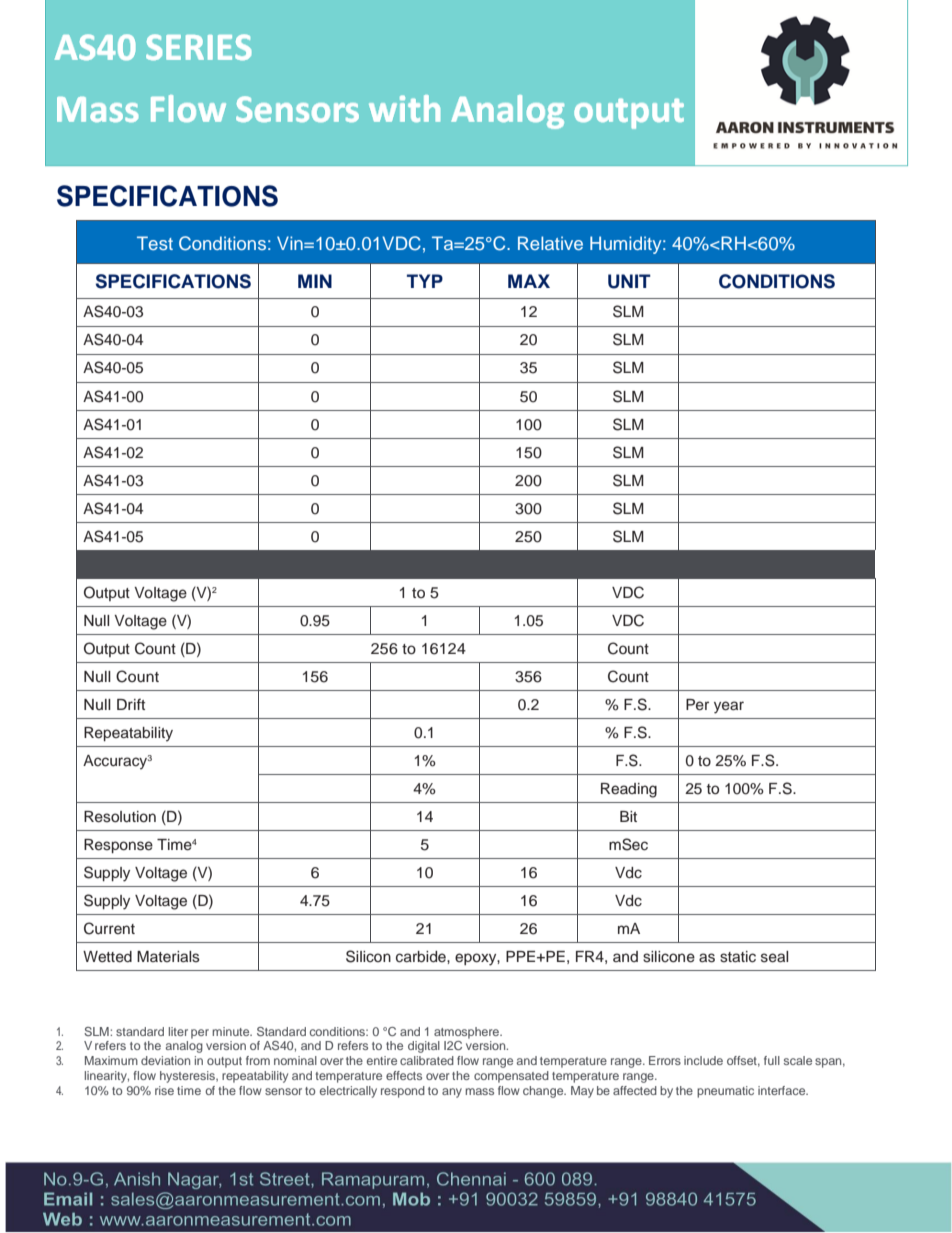  I want to click on carbide, so click(422, 957).
